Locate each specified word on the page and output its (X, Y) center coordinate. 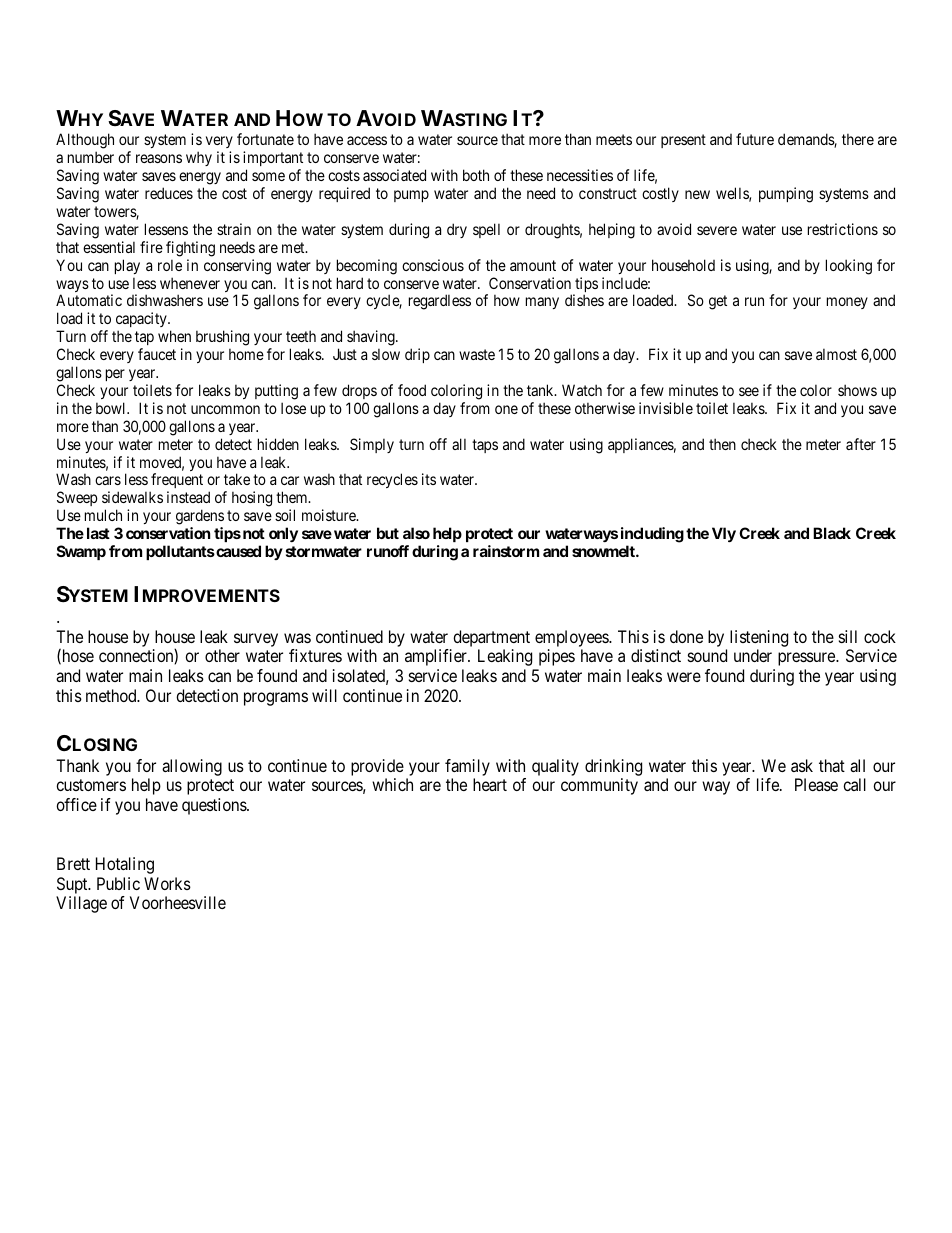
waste (477, 354)
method (112, 695)
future (755, 139)
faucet (157, 354)
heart (490, 784)
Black (832, 533)
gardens (200, 518)
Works (167, 883)
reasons (159, 158)
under (753, 655)
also (416, 533)
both (476, 175)
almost (836, 354)
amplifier (437, 657)
